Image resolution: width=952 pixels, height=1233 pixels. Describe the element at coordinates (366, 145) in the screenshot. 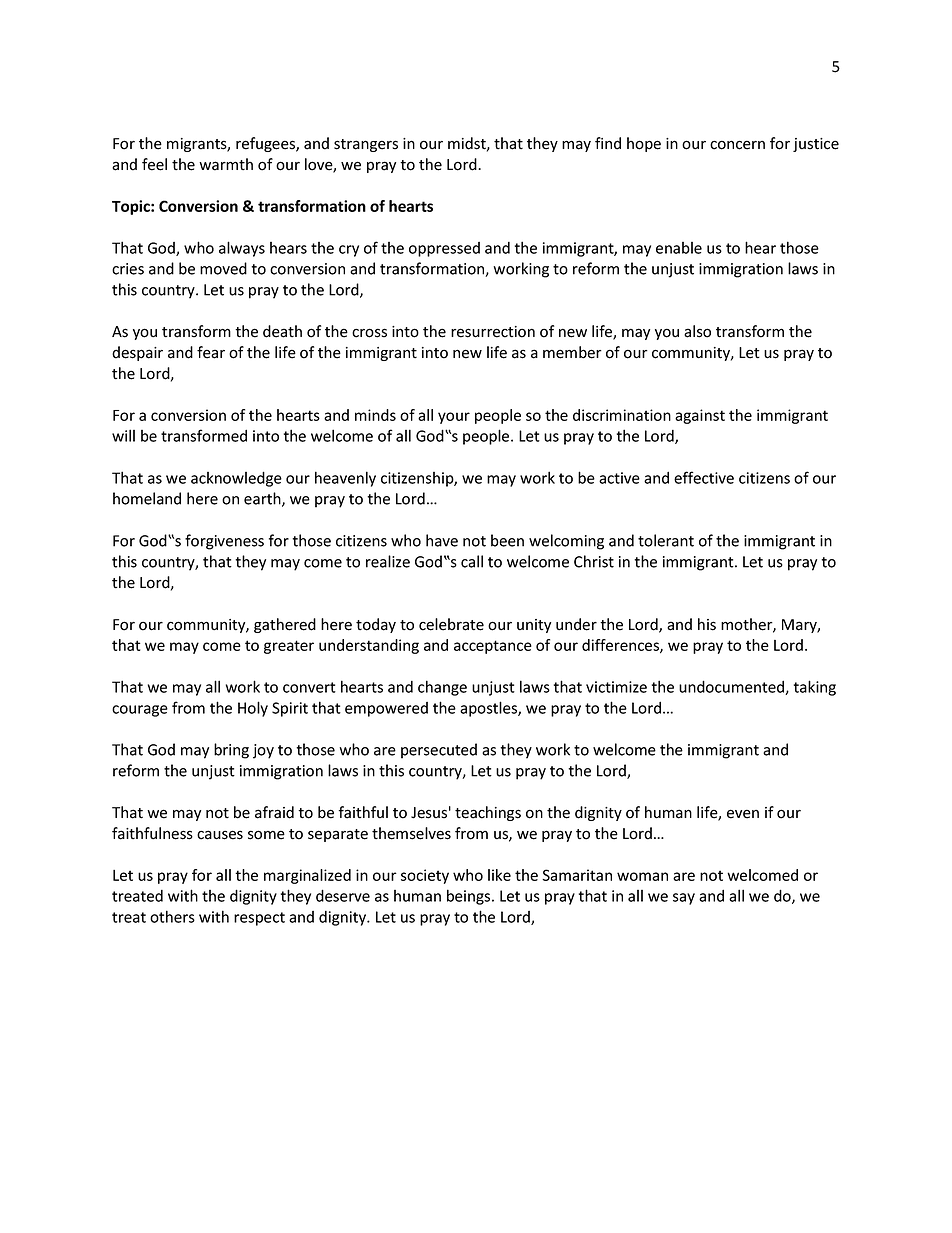

I see `strangers` at that location.
